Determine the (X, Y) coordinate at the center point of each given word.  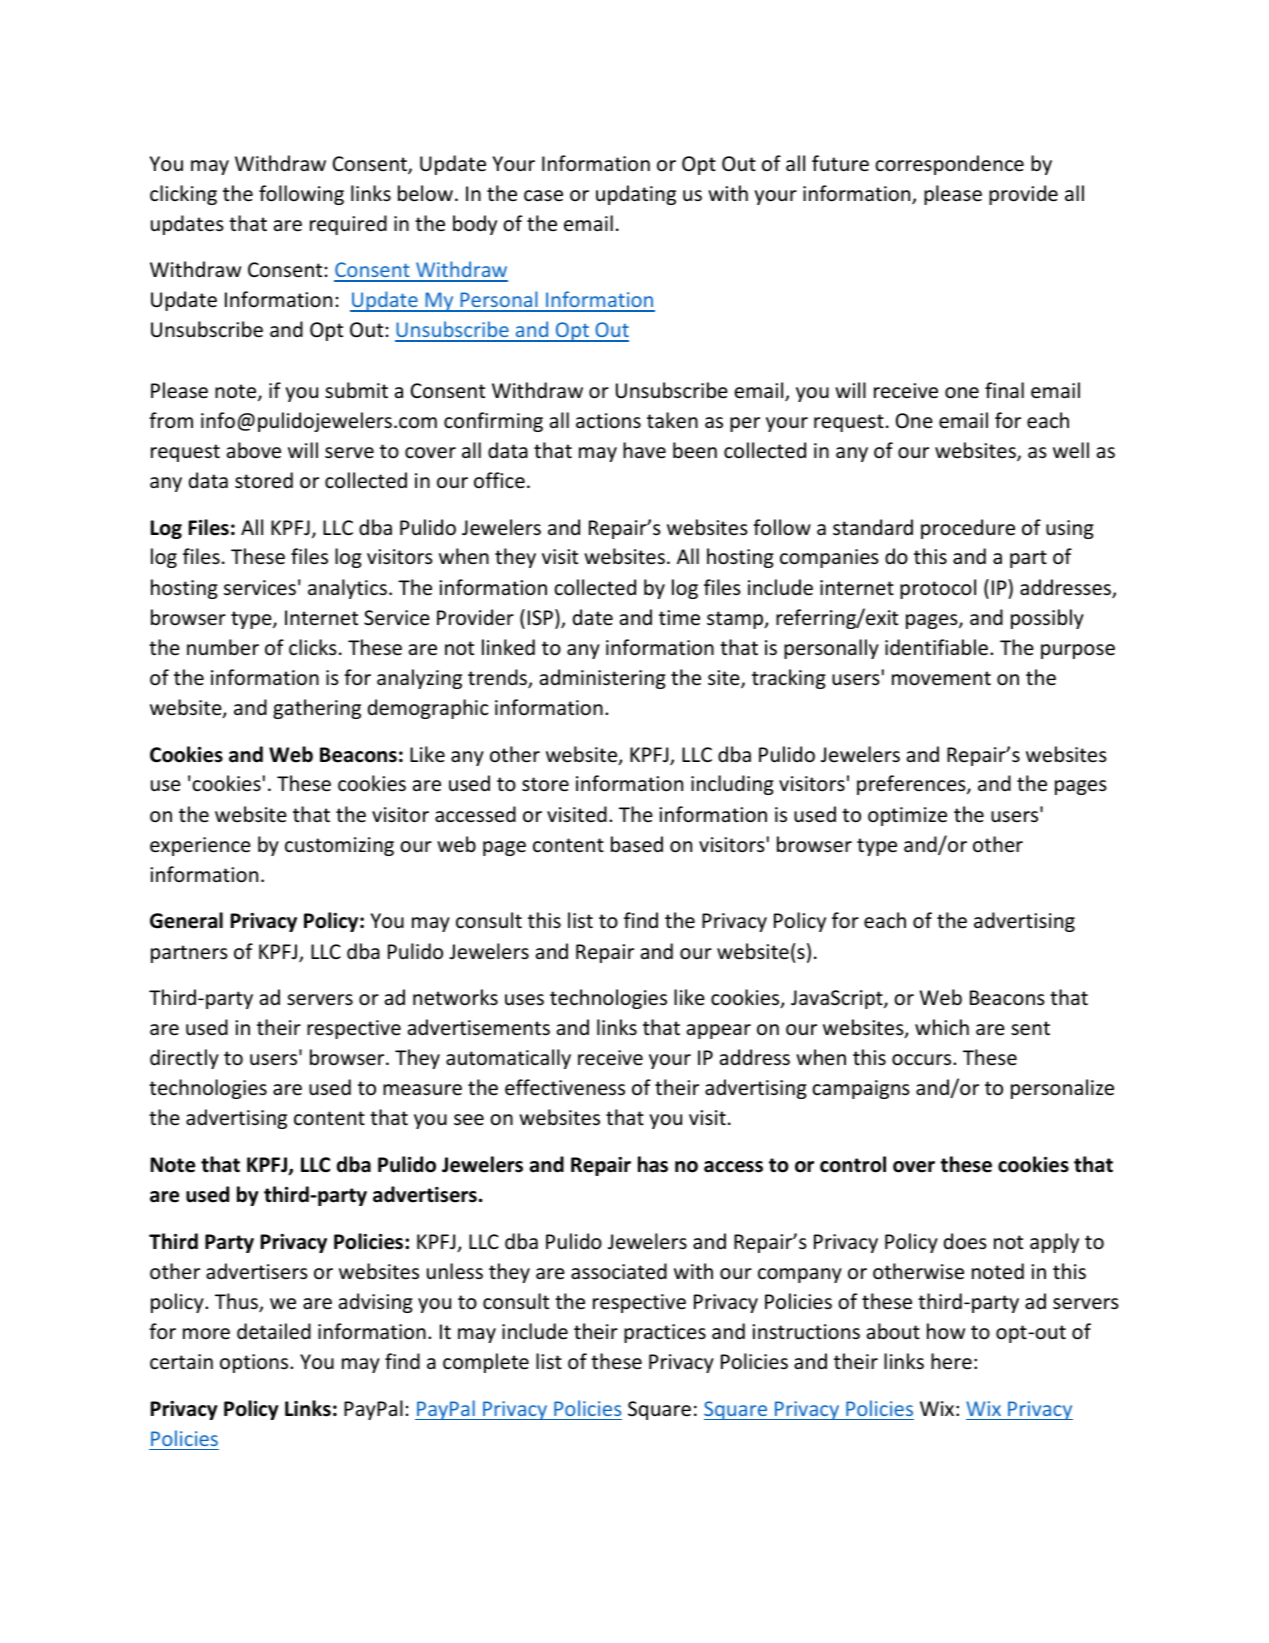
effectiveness (565, 1087)
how (946, 1331)
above (254, 450)
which (942, 1027)
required (348, 225)
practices (665, 1333)
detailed (274, 1331)
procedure (968, 529)
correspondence (949, 165)
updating (636, 195)
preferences (912, 785)
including (732, 785)
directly (184, 1059)
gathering (317, 709)
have (644, 450)
